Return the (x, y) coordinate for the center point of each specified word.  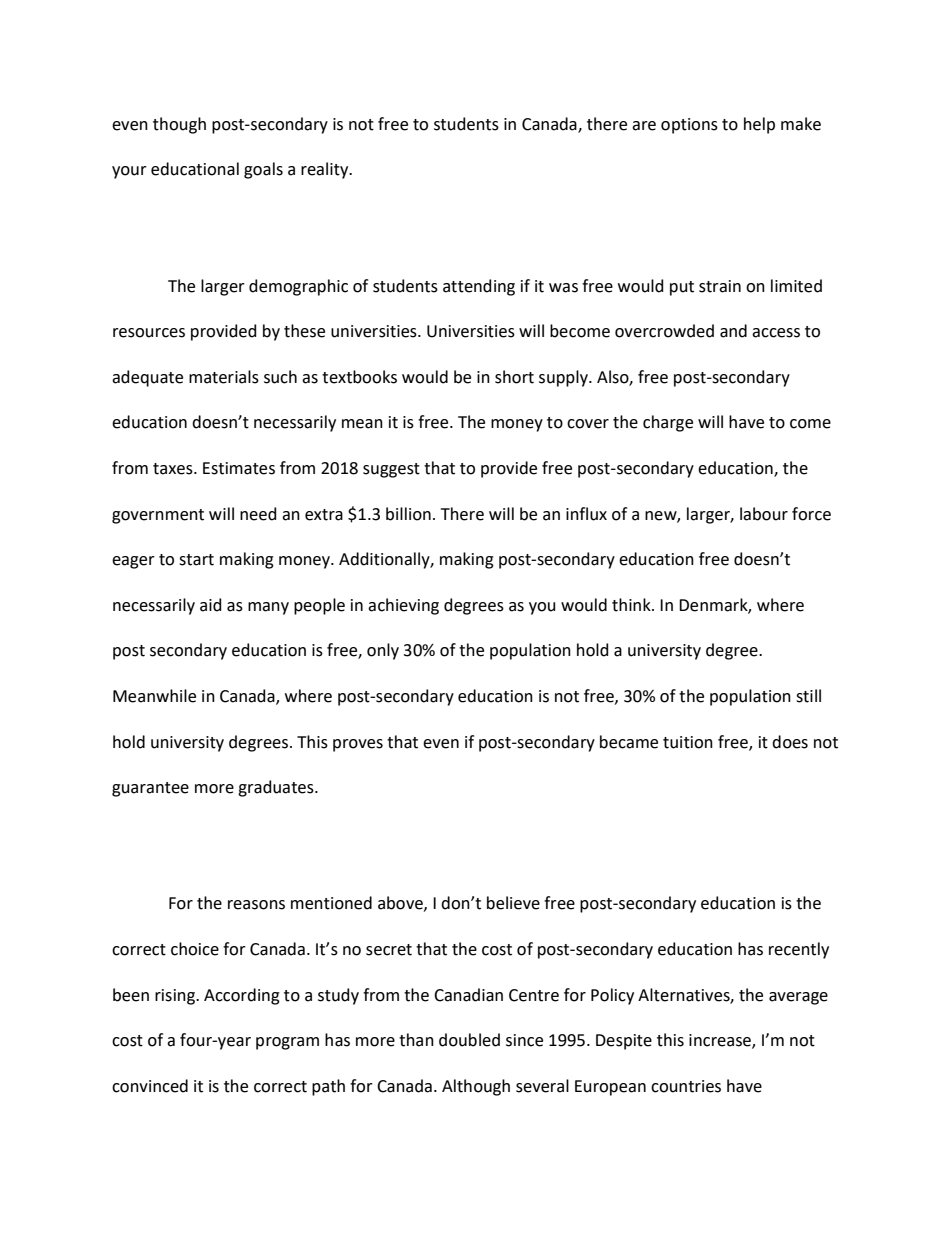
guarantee (150, 789)
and (733, 331)
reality (326, 170)
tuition (688, 742)
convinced (150, 1086)
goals (263, 170)
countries (686, 1086)
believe (513, 903)
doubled (469, 1040)
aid (211, 605)
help (759, 125)
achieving (403, 606)
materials (224, 377)
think (632, 605)
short (514, 377)
